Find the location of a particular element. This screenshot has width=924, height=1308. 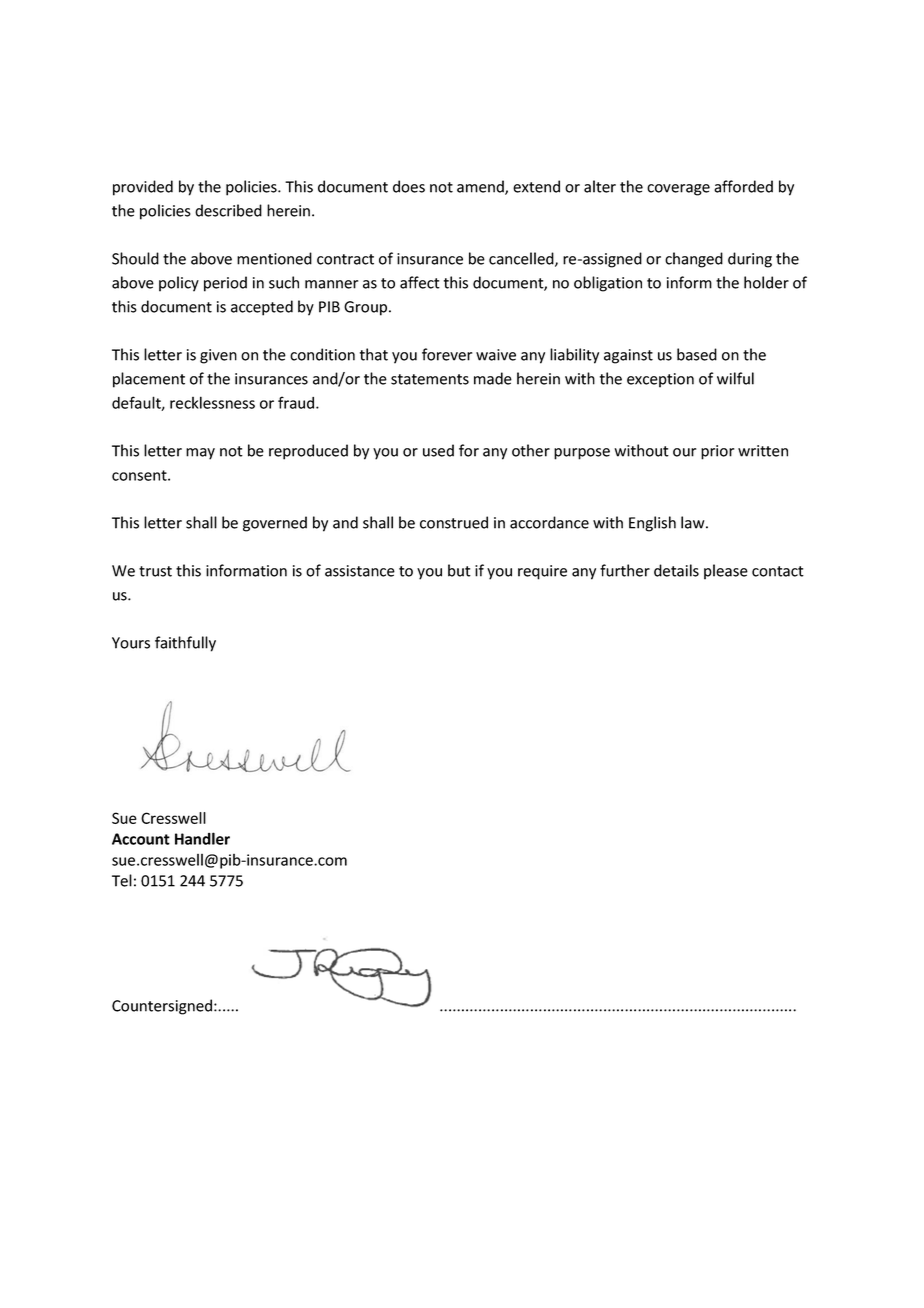

Handler is located at coordinates (202, 838).
